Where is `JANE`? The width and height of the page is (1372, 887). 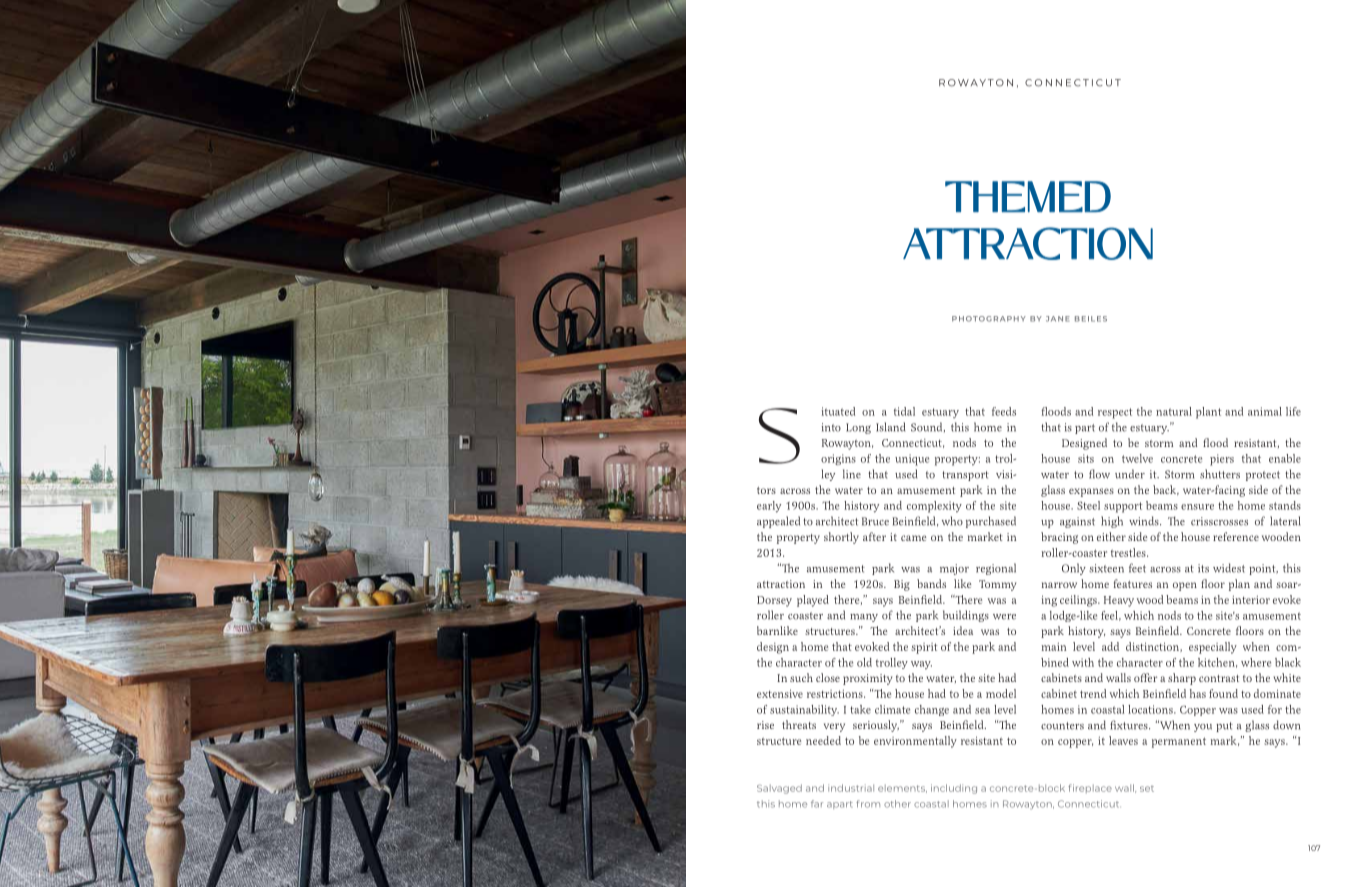
JANE is located at coordinates (1058, 319).
